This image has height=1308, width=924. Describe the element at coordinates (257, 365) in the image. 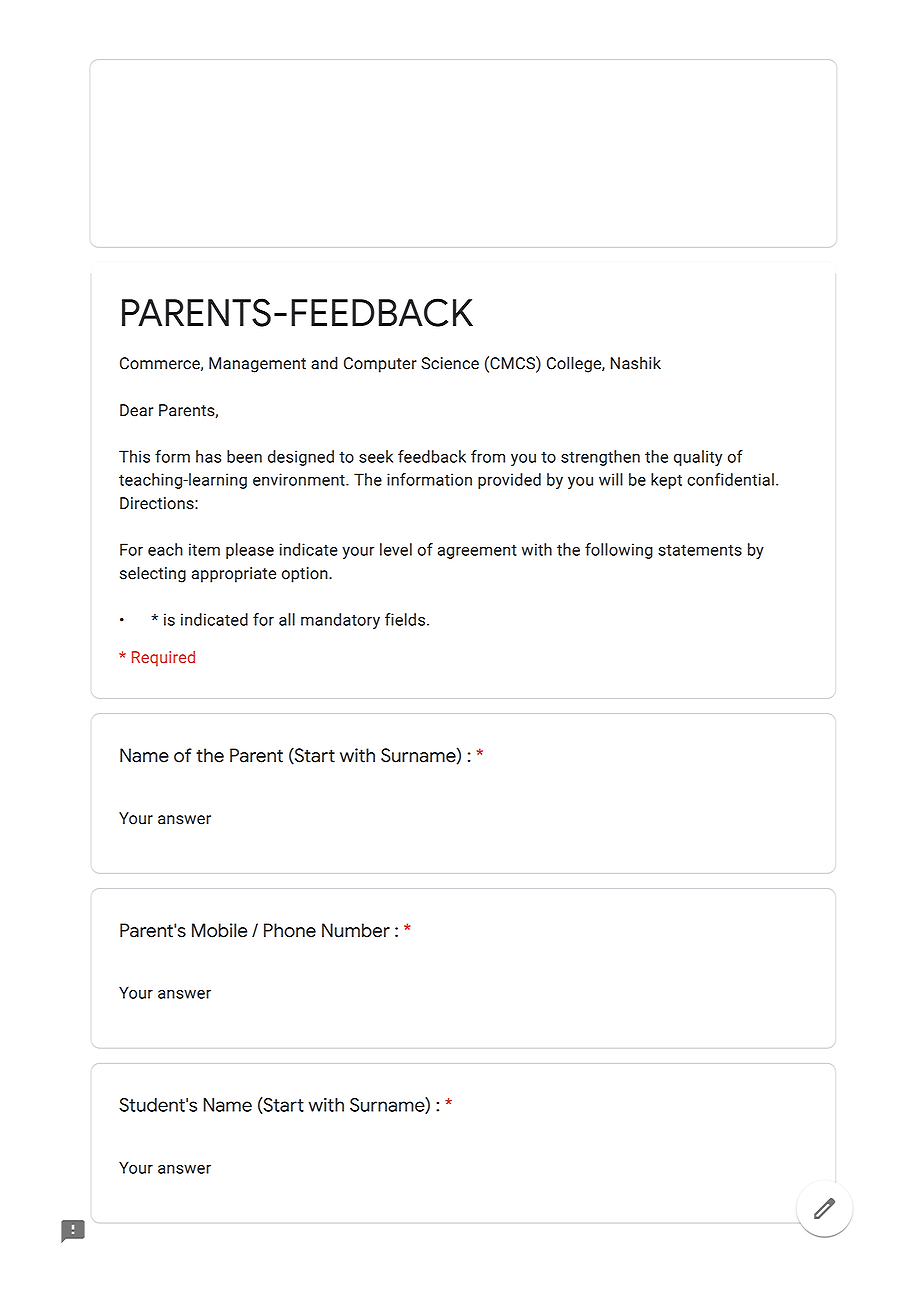

I see `Management` at that location.
